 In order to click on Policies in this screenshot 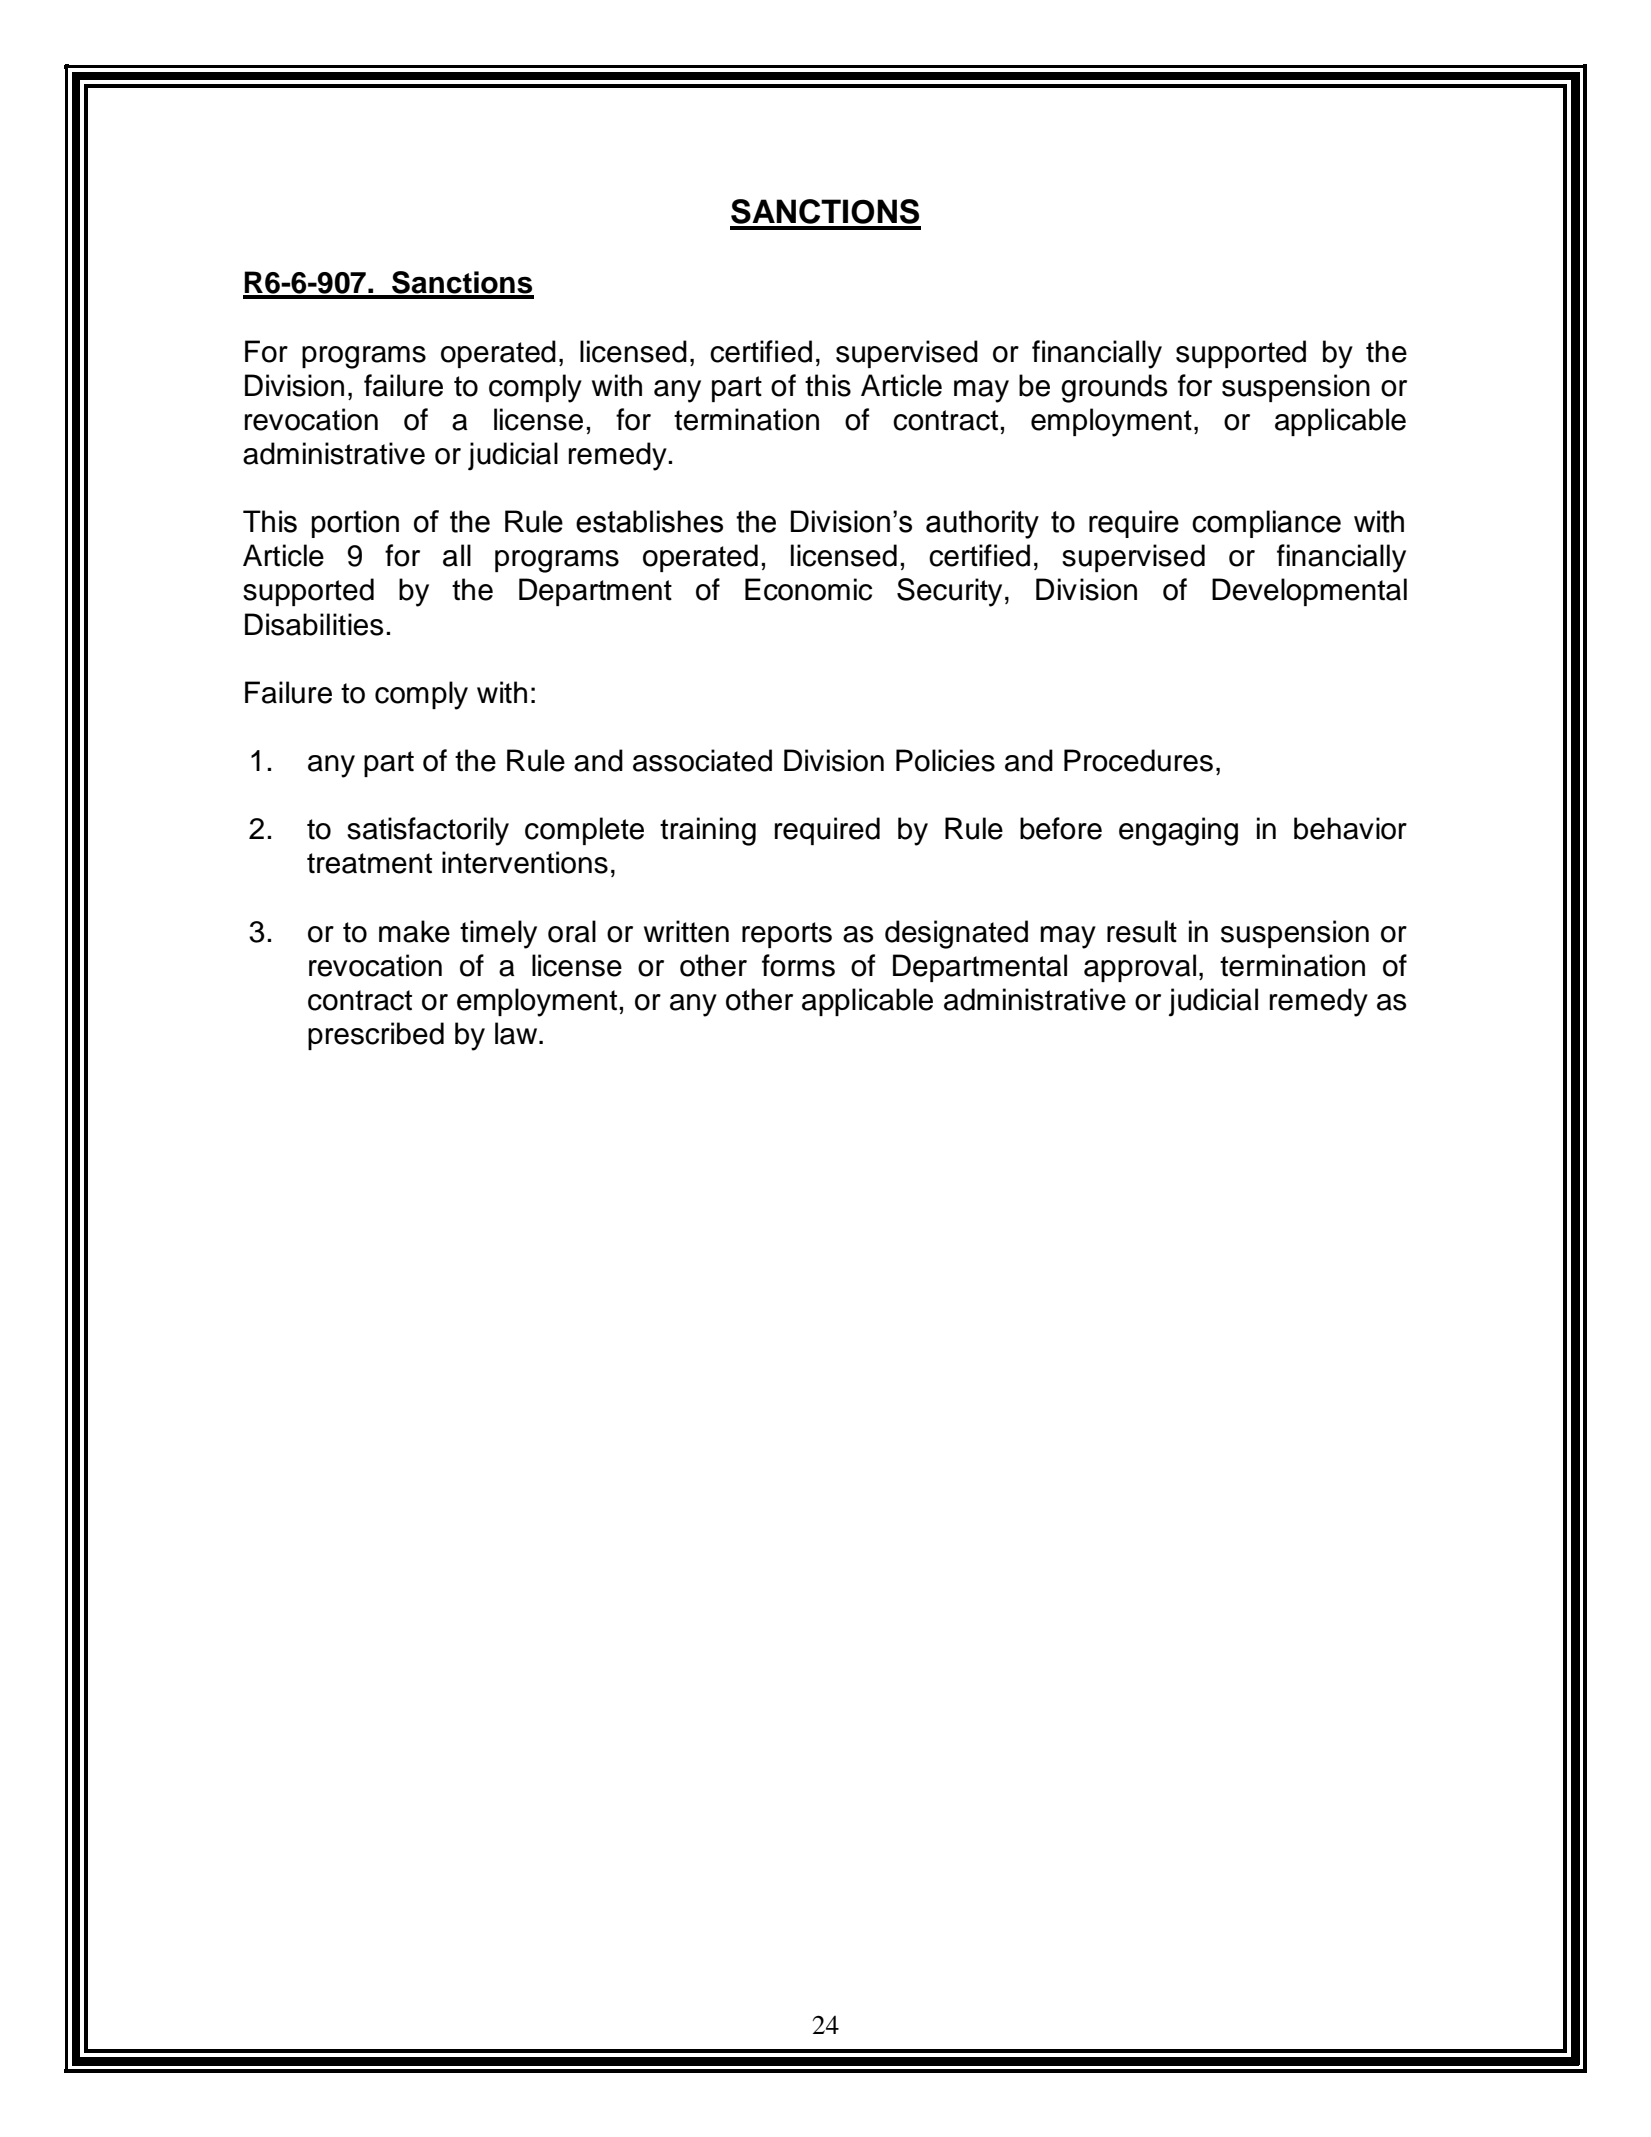, I will do `click(945, 760)`.
